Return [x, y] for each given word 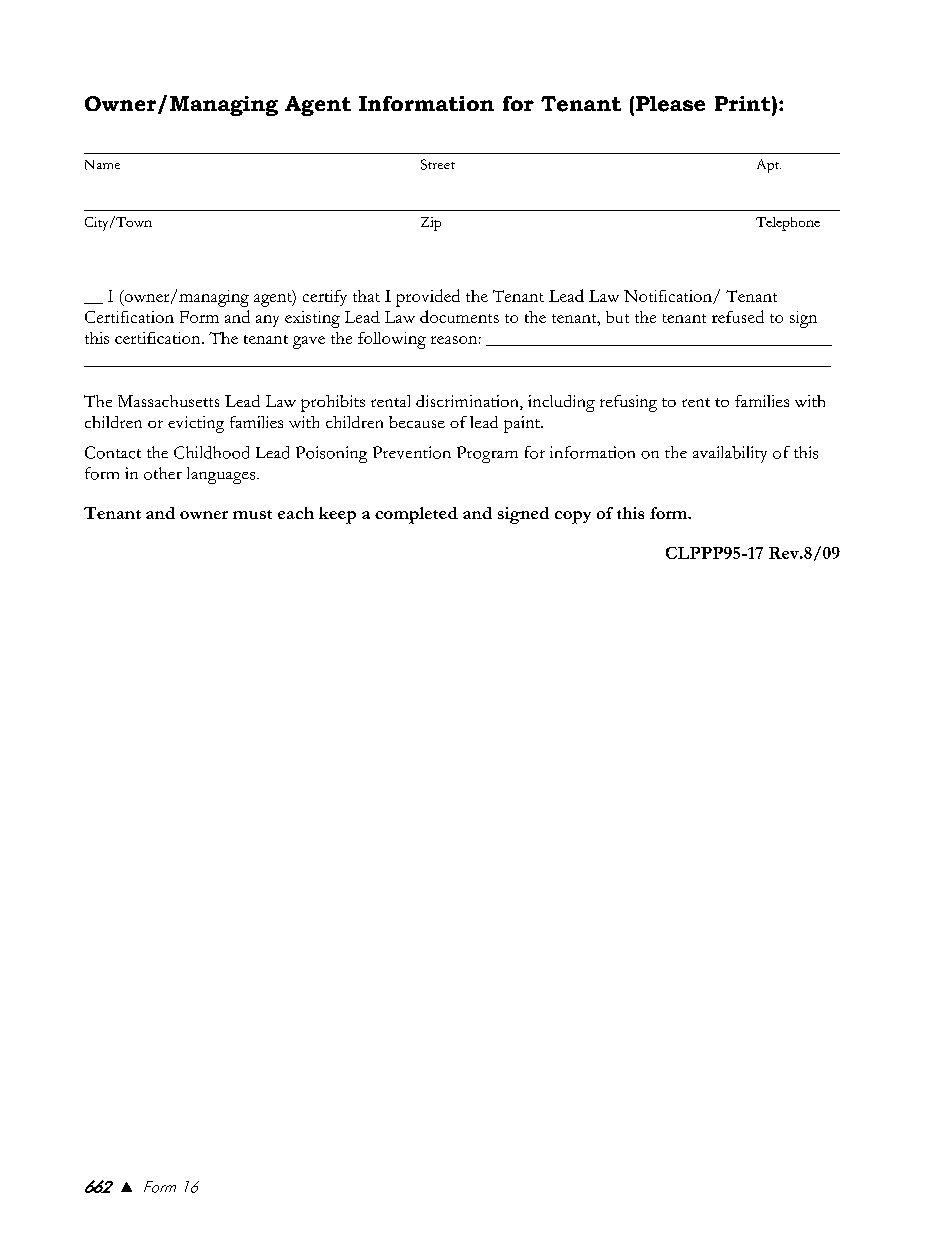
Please [670, 104]
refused [738, 316]
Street [438, 164]
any [267, 321]
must [252, 514]
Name [102, 165]
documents [459, 316]
